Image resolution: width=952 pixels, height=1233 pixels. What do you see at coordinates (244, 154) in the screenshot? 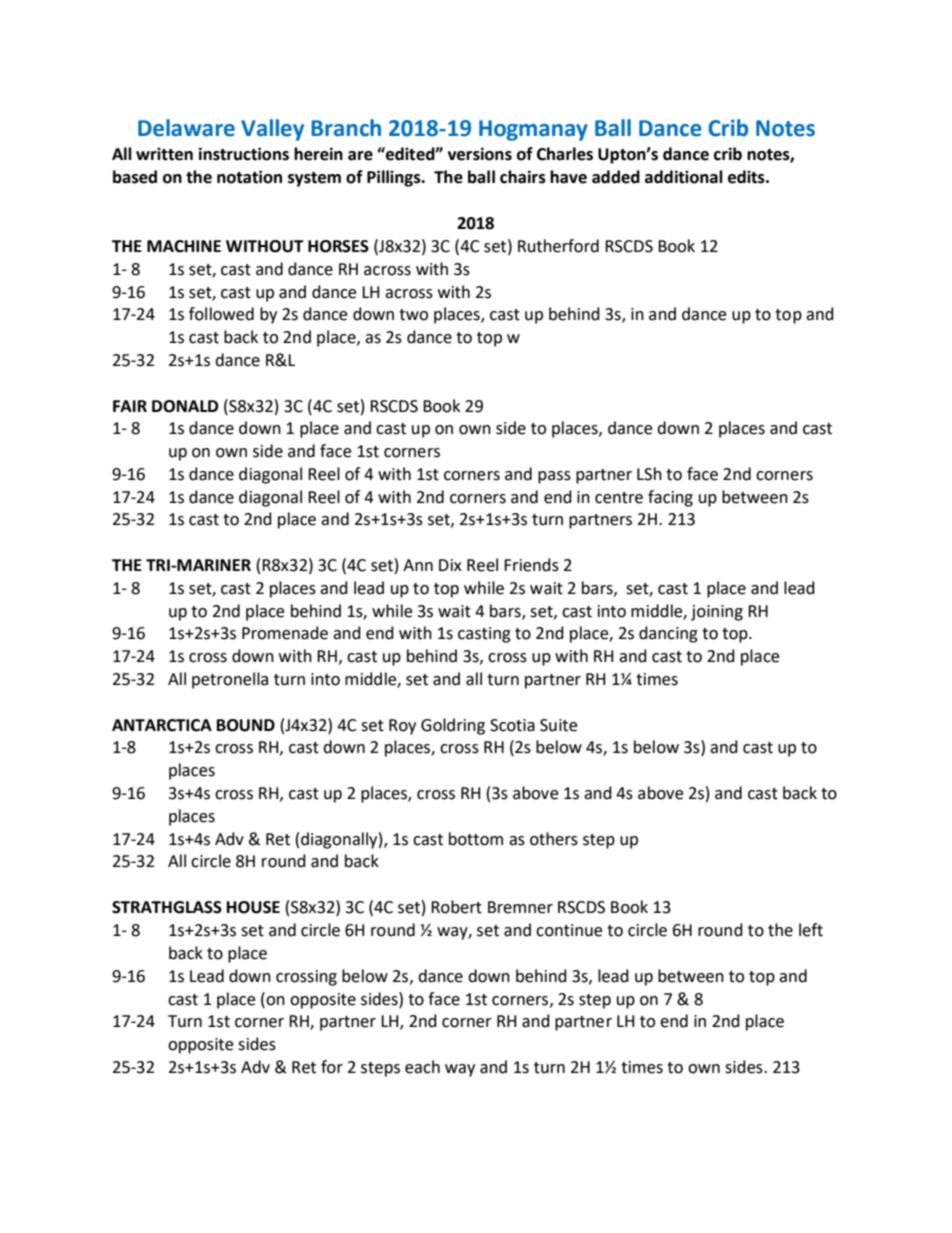
I see `instructions` at bounding box center [244, 154].
